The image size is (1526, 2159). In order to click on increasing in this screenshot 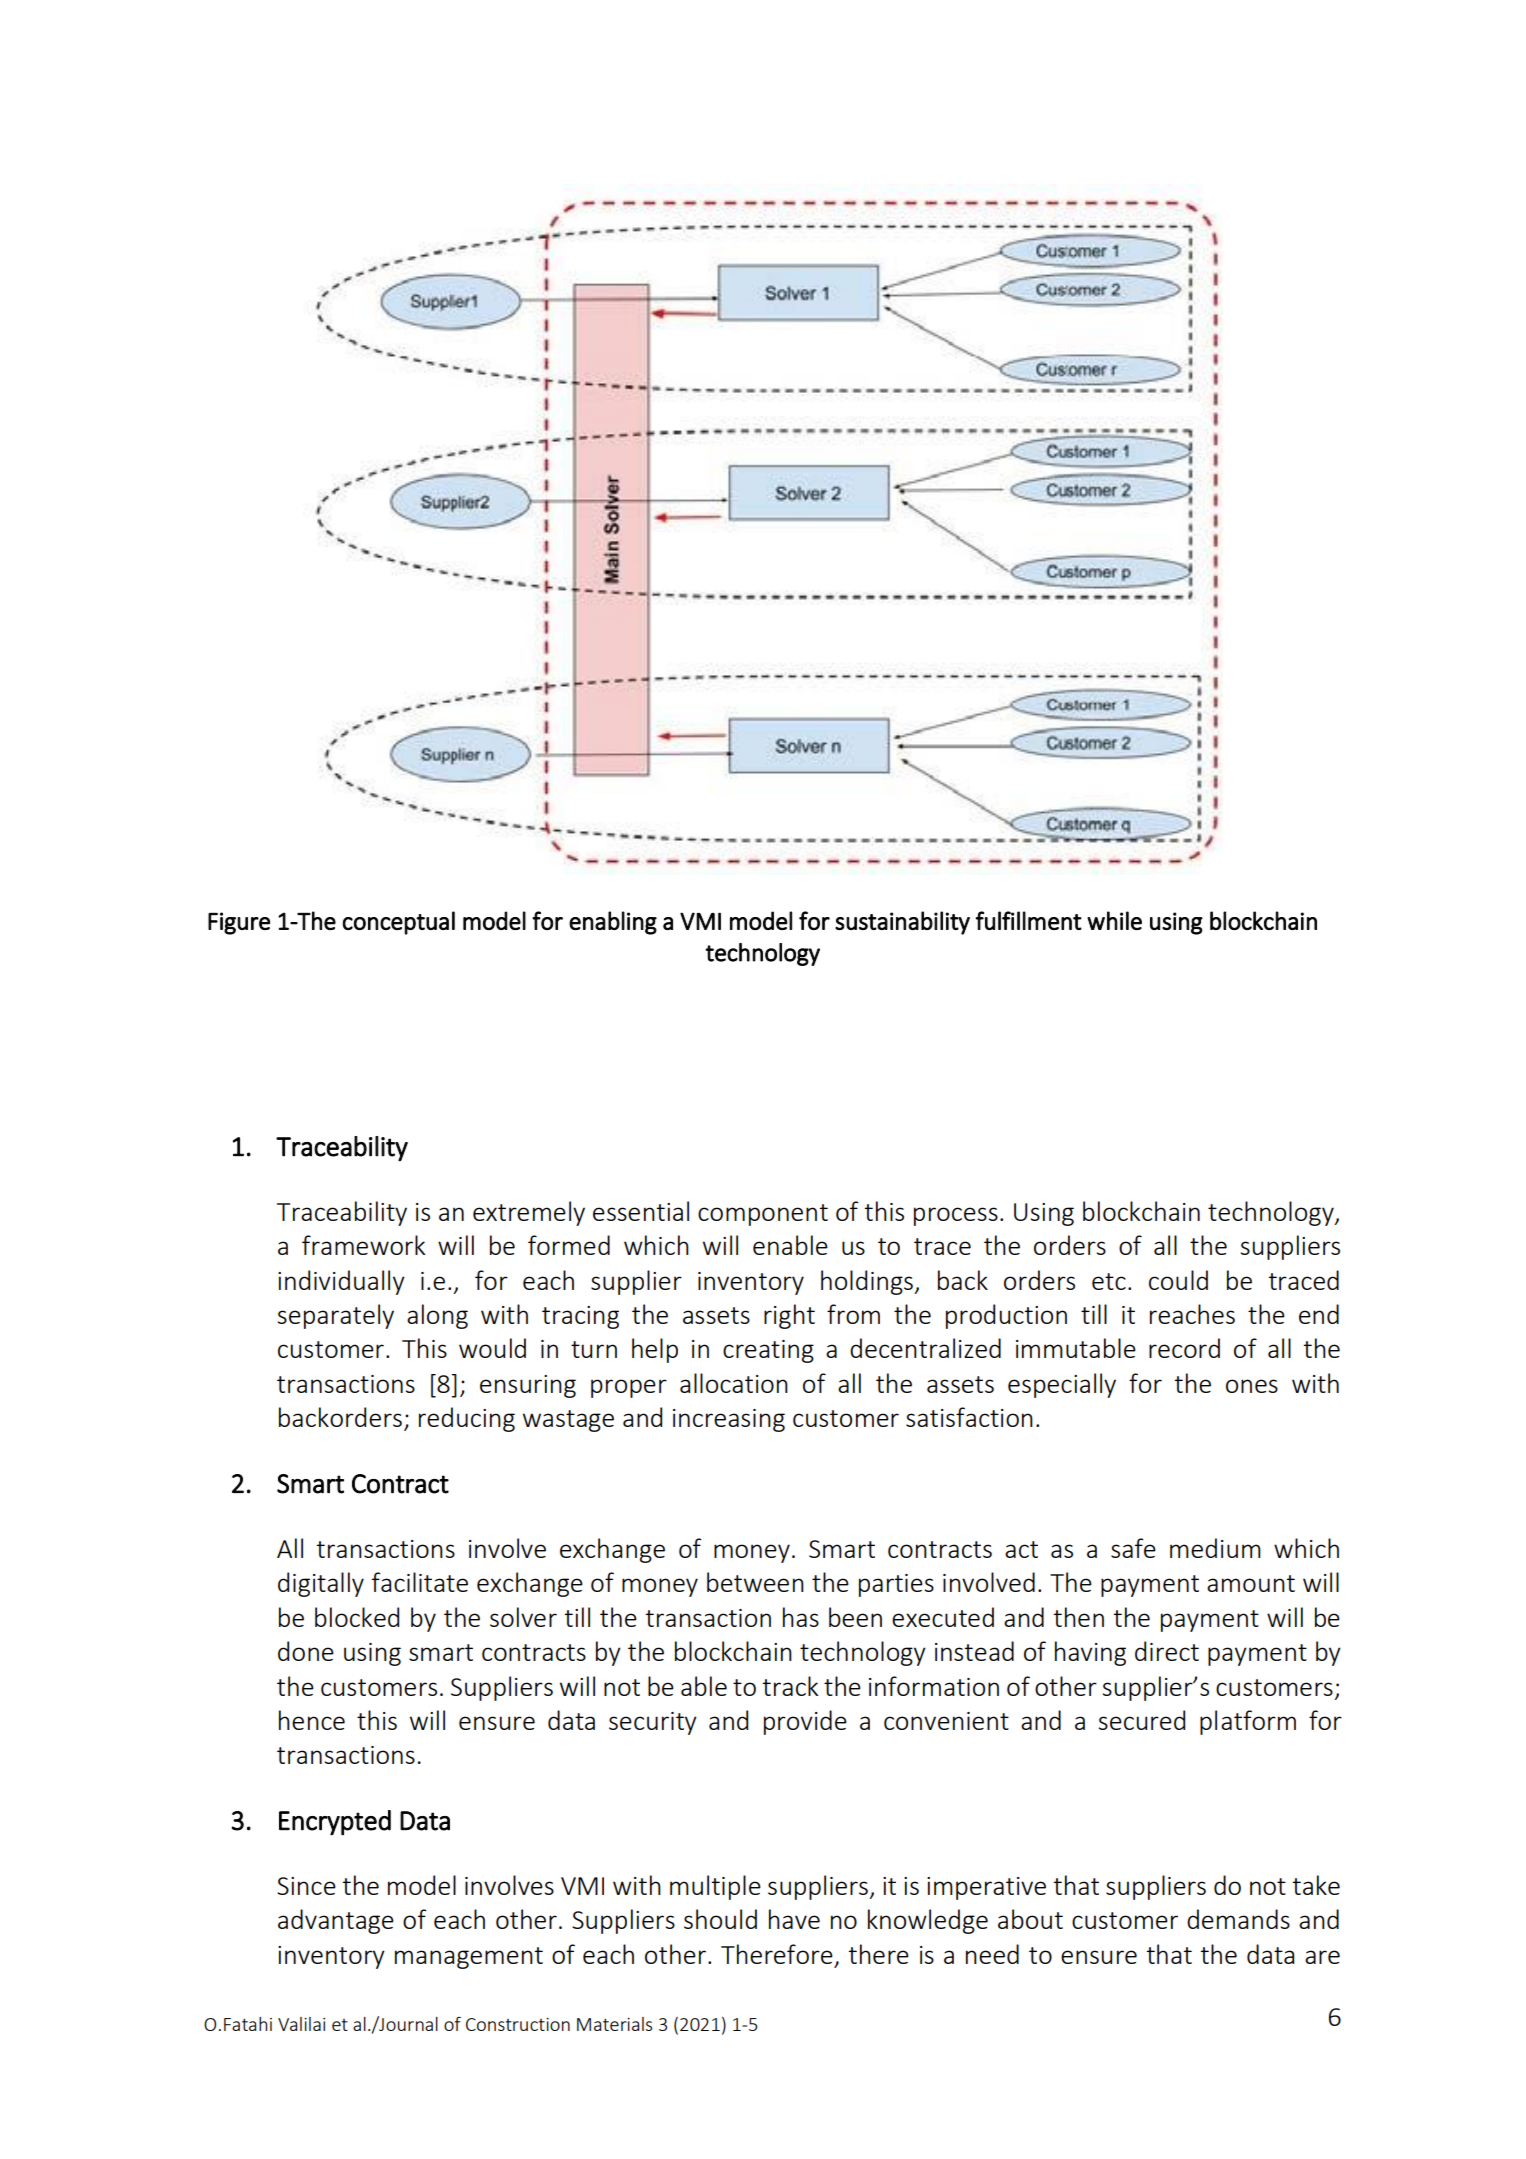, I will do `click(729, 1420)`.
